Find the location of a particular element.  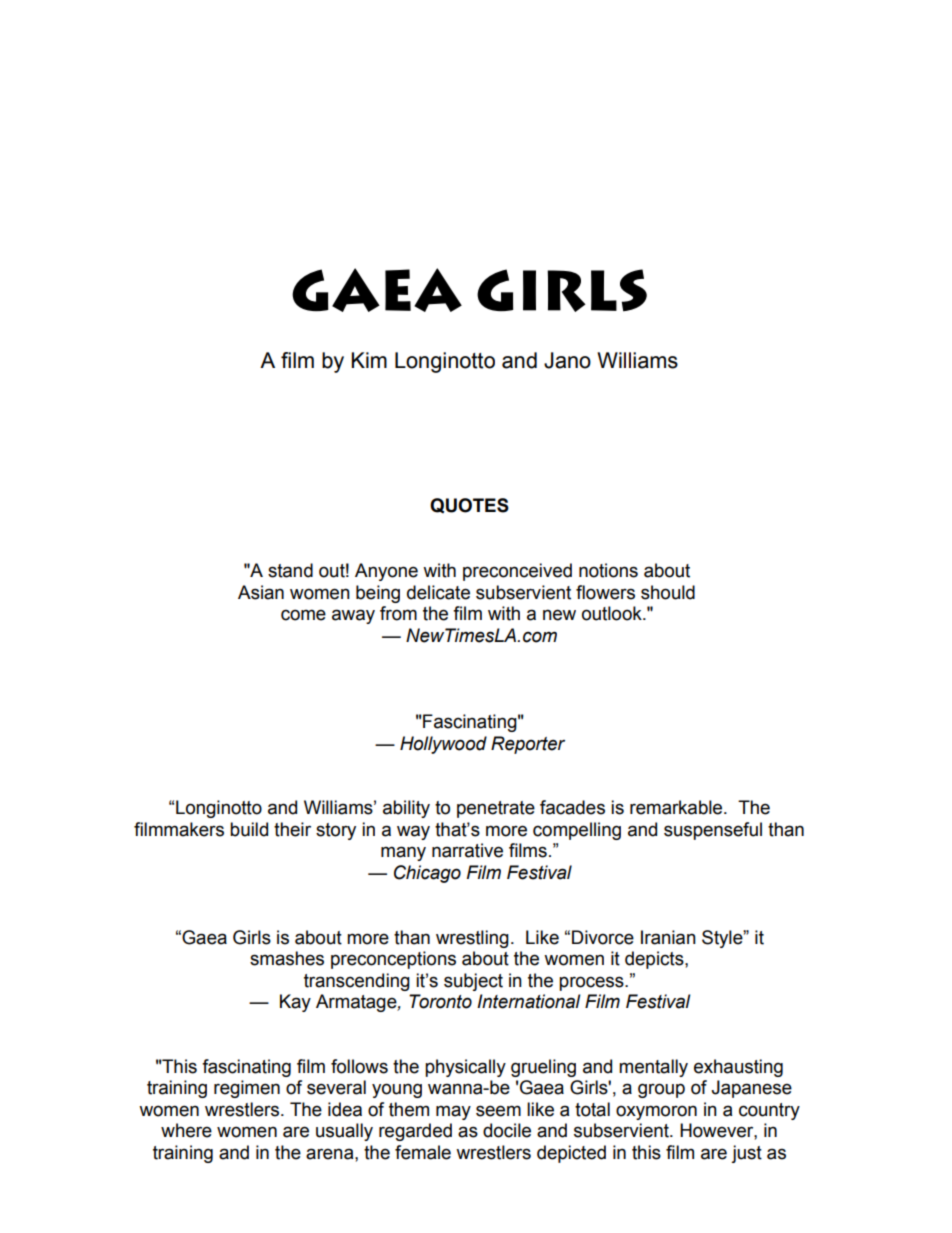

build is located at coordinates (249, 829).
